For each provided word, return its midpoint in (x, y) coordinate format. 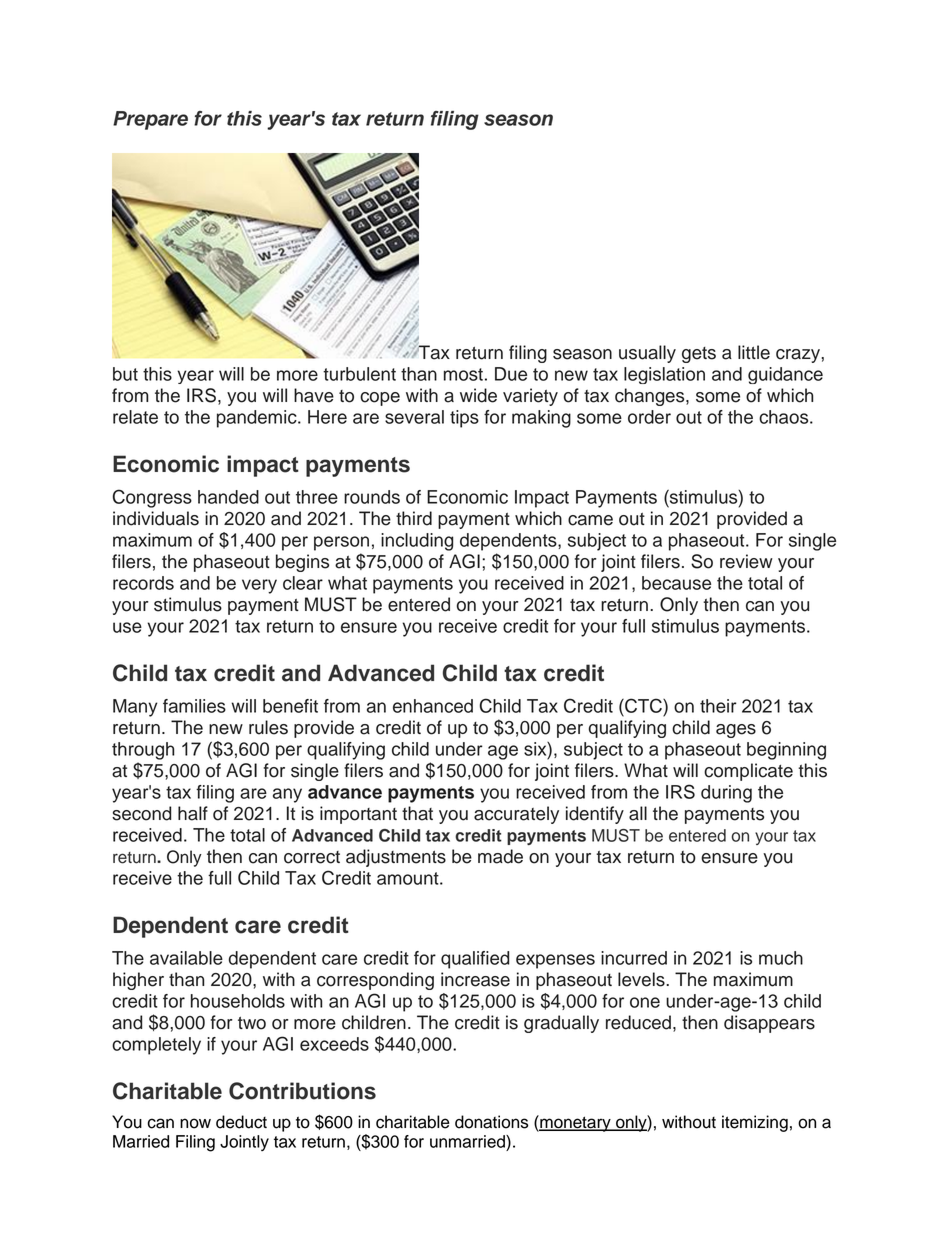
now (195, 1123)
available (186, 958)
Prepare (150, 120)
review (746, 561)
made (500, 856)
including (417, 542)
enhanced (433, 706)
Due (511, 374)
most (463, 374)
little (754, 352)
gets (699, 355)
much (781, 958)
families (194, 706)
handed (228, 497)
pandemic (258, 419)
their (718, 706)
